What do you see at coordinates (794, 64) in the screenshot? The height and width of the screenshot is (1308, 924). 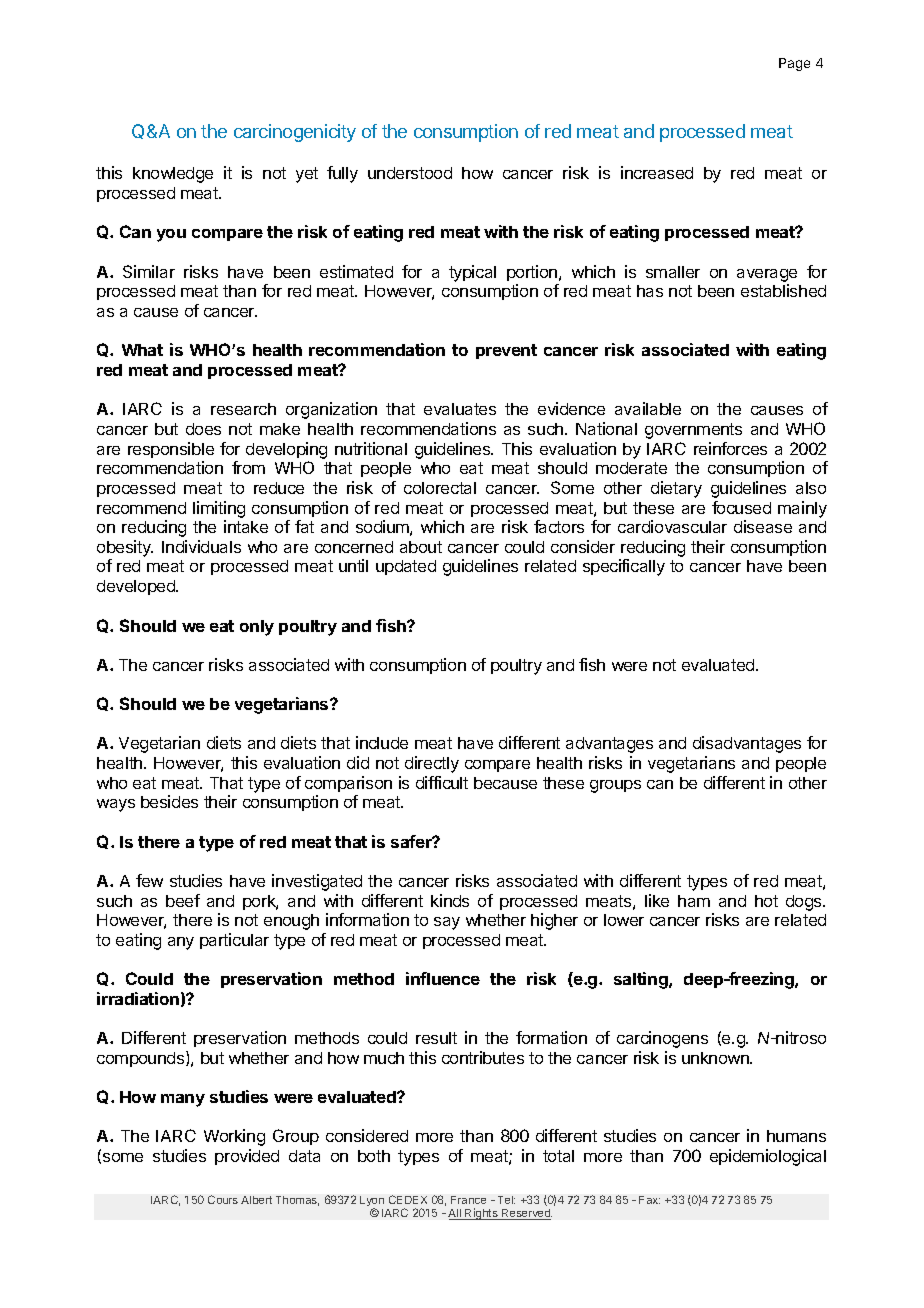 I see `Page` at bounding box center [794, 64].
